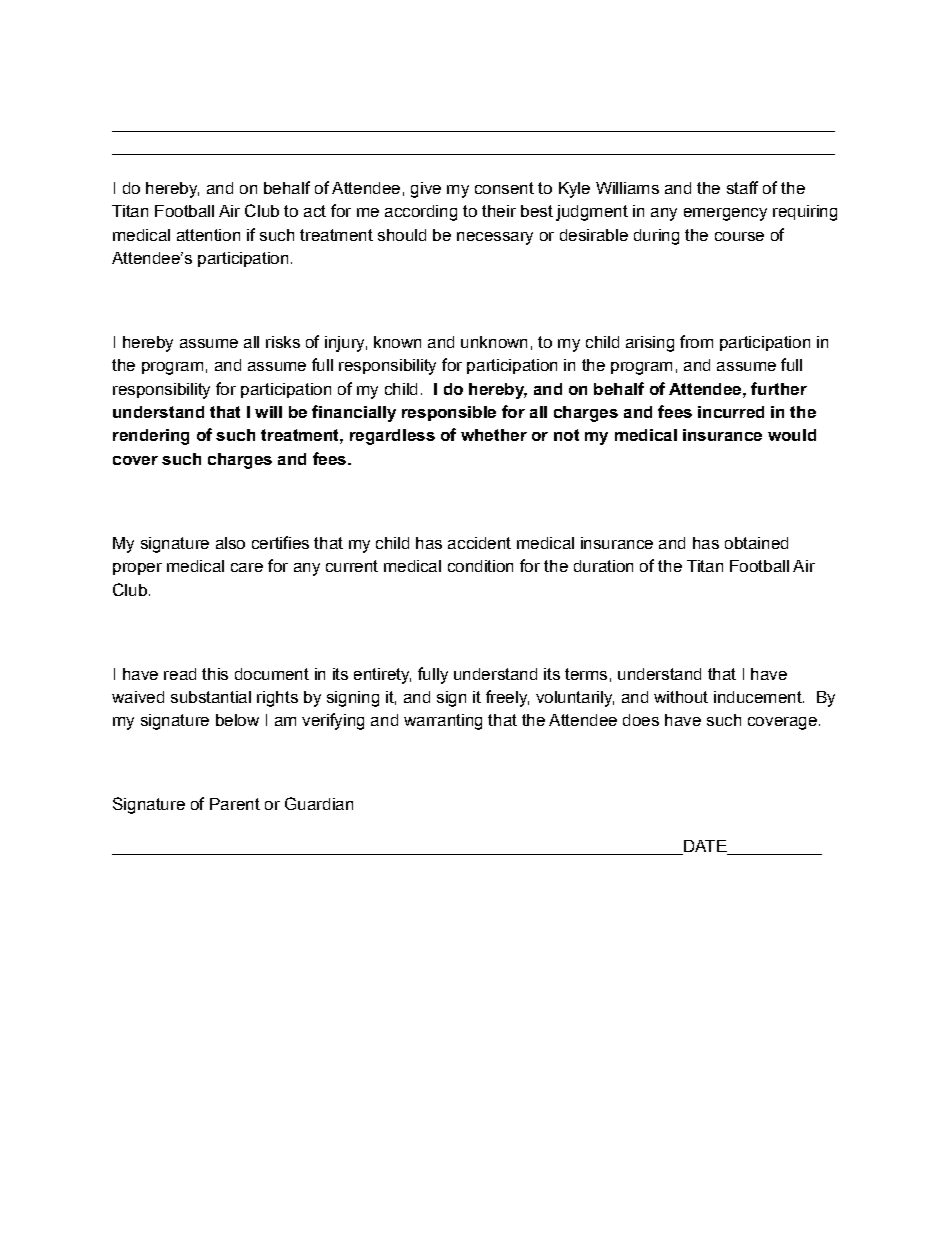 The width and height of the document is (952, 1233). I want to click on care, so click(247, 567).
